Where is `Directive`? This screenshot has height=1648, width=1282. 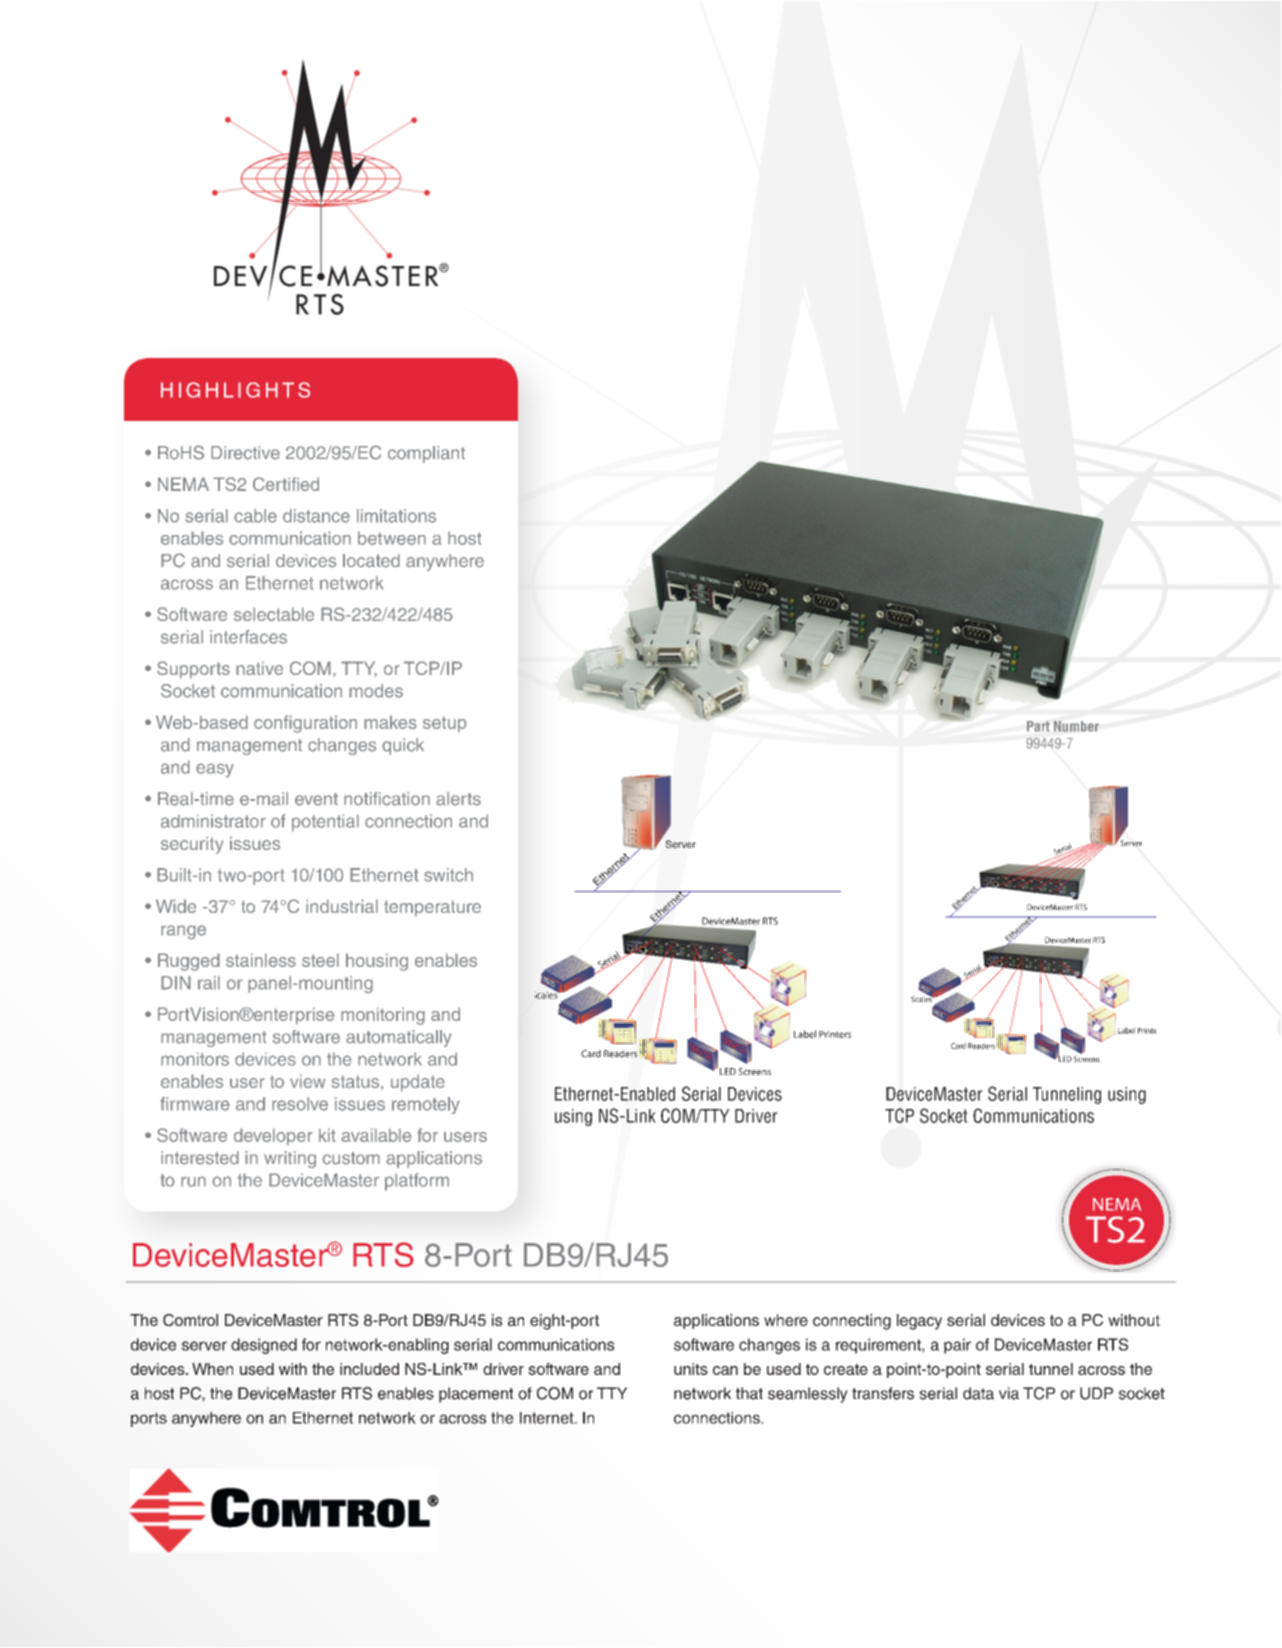 Directive is located at coordinates (245, 453).
